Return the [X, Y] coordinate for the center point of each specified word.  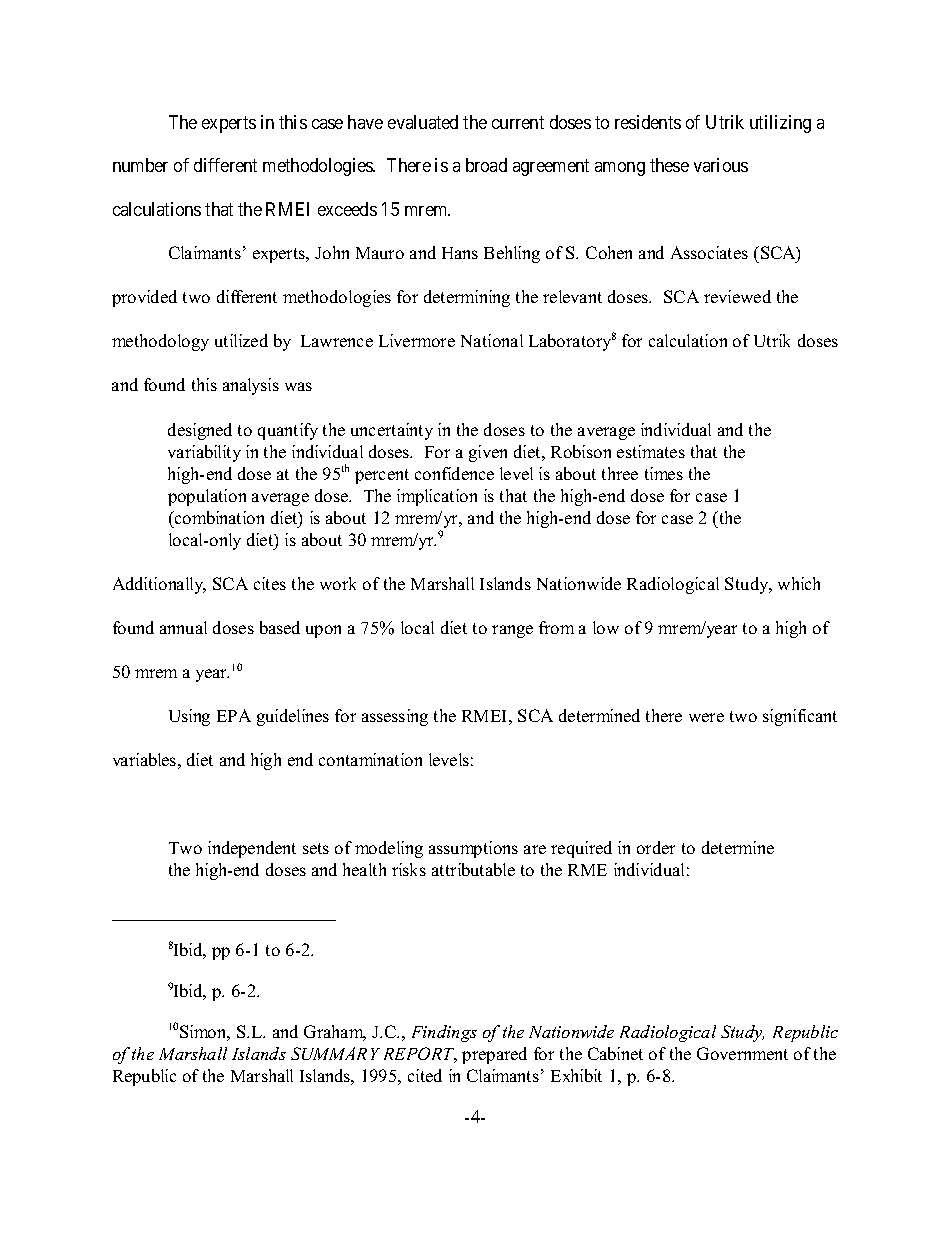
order [656, 847]
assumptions [473, 849]
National [492, 340]
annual [183, 627]
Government [742, 1053]
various [721, 165]
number [140, 165]
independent [252, 849]
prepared [494, 1055]
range [512, 631]
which [799, 583]
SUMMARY [335, 1053]
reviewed [737, 296]
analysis [251, 386]
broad [486, 165]
